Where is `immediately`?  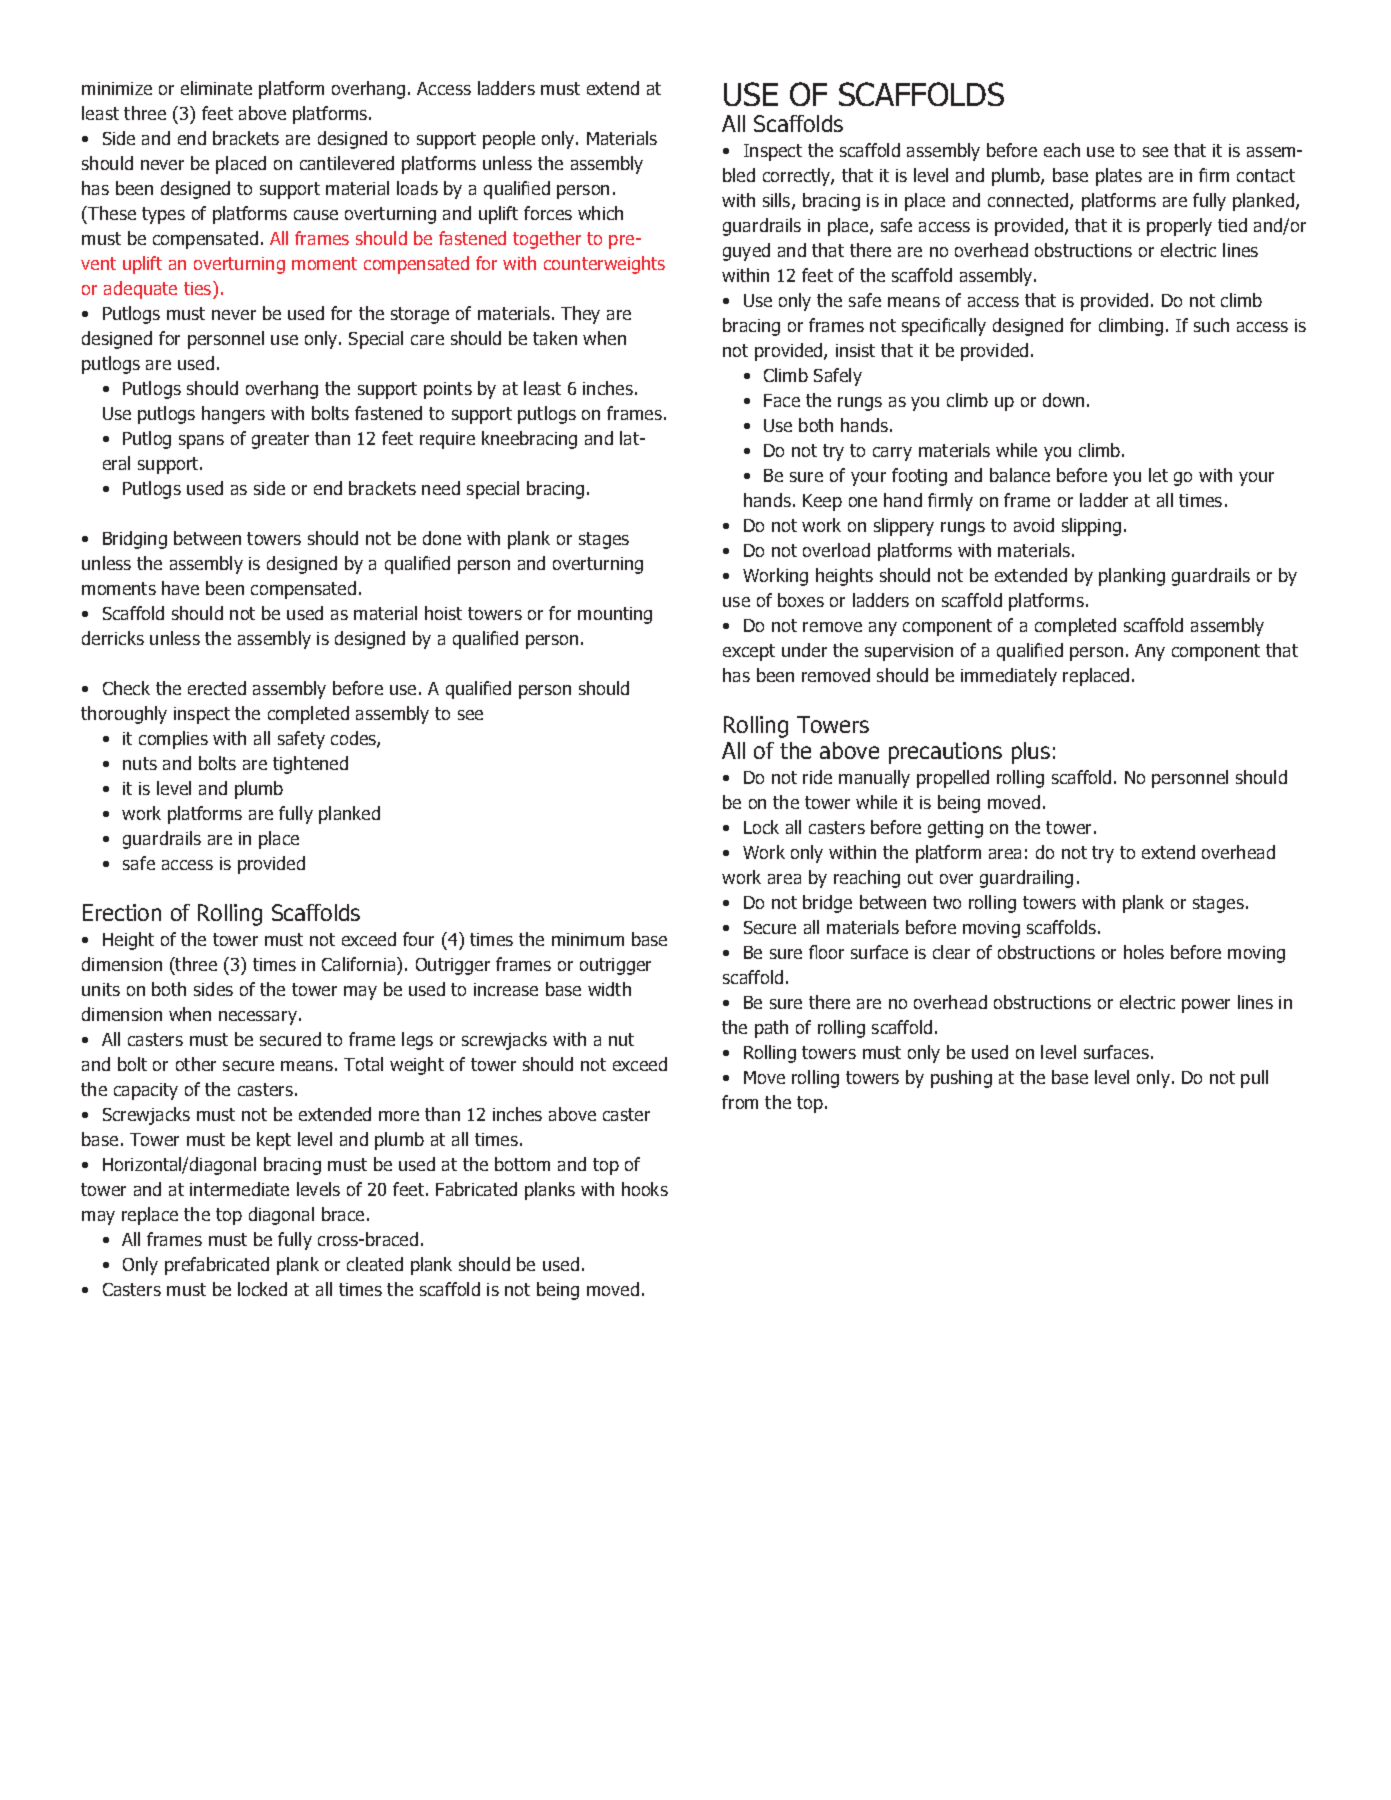
immediately is located at coordinates (1009, 677).
